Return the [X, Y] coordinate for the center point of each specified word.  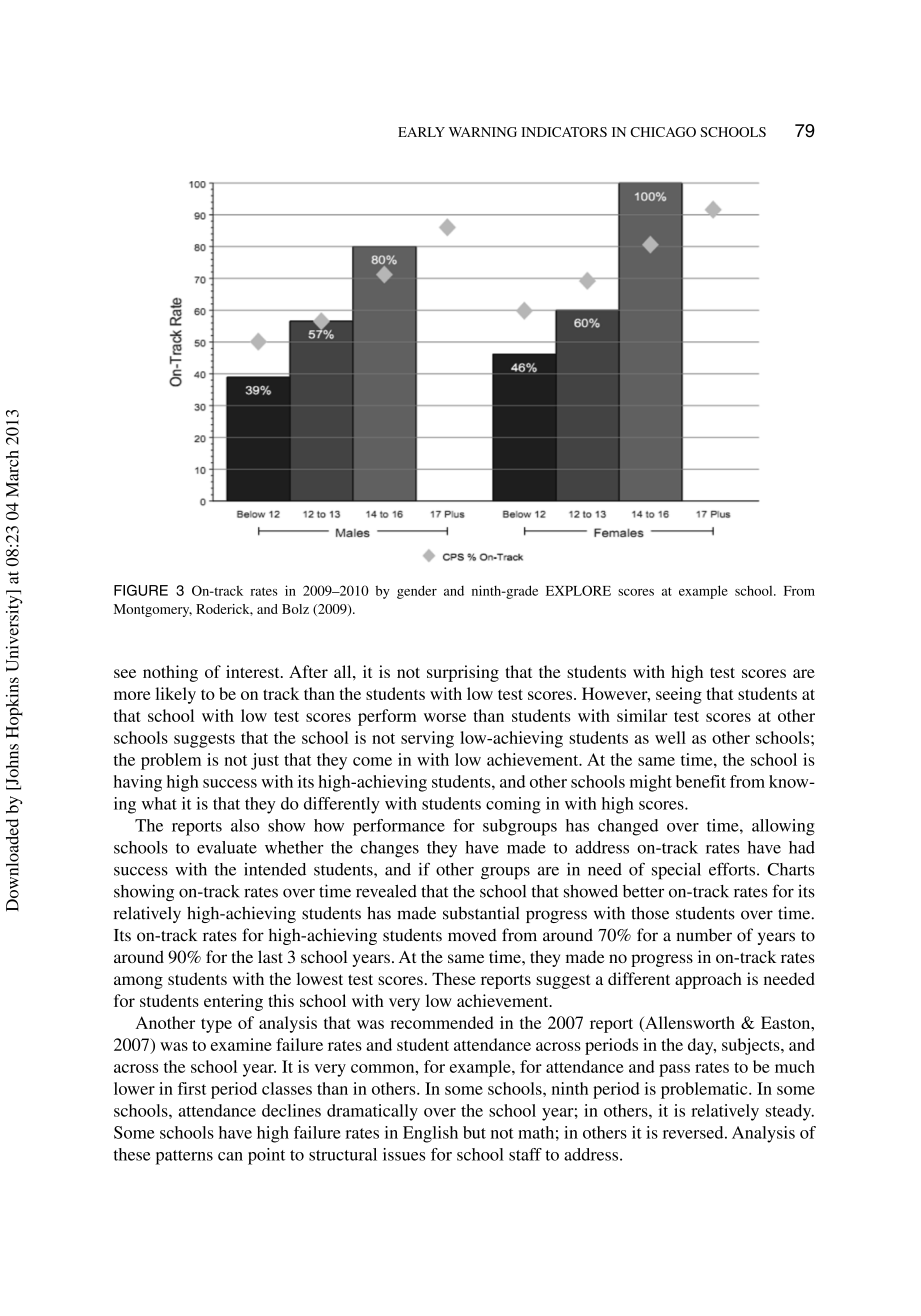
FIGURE [141, 590]
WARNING [483, 132]
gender [417, 592]
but [474, 1132]
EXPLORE [578, 590]
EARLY [421, 132]
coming [513, 805]
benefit [701, 781]
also [245, 825]
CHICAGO [663, 132]
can [230, 1156]
